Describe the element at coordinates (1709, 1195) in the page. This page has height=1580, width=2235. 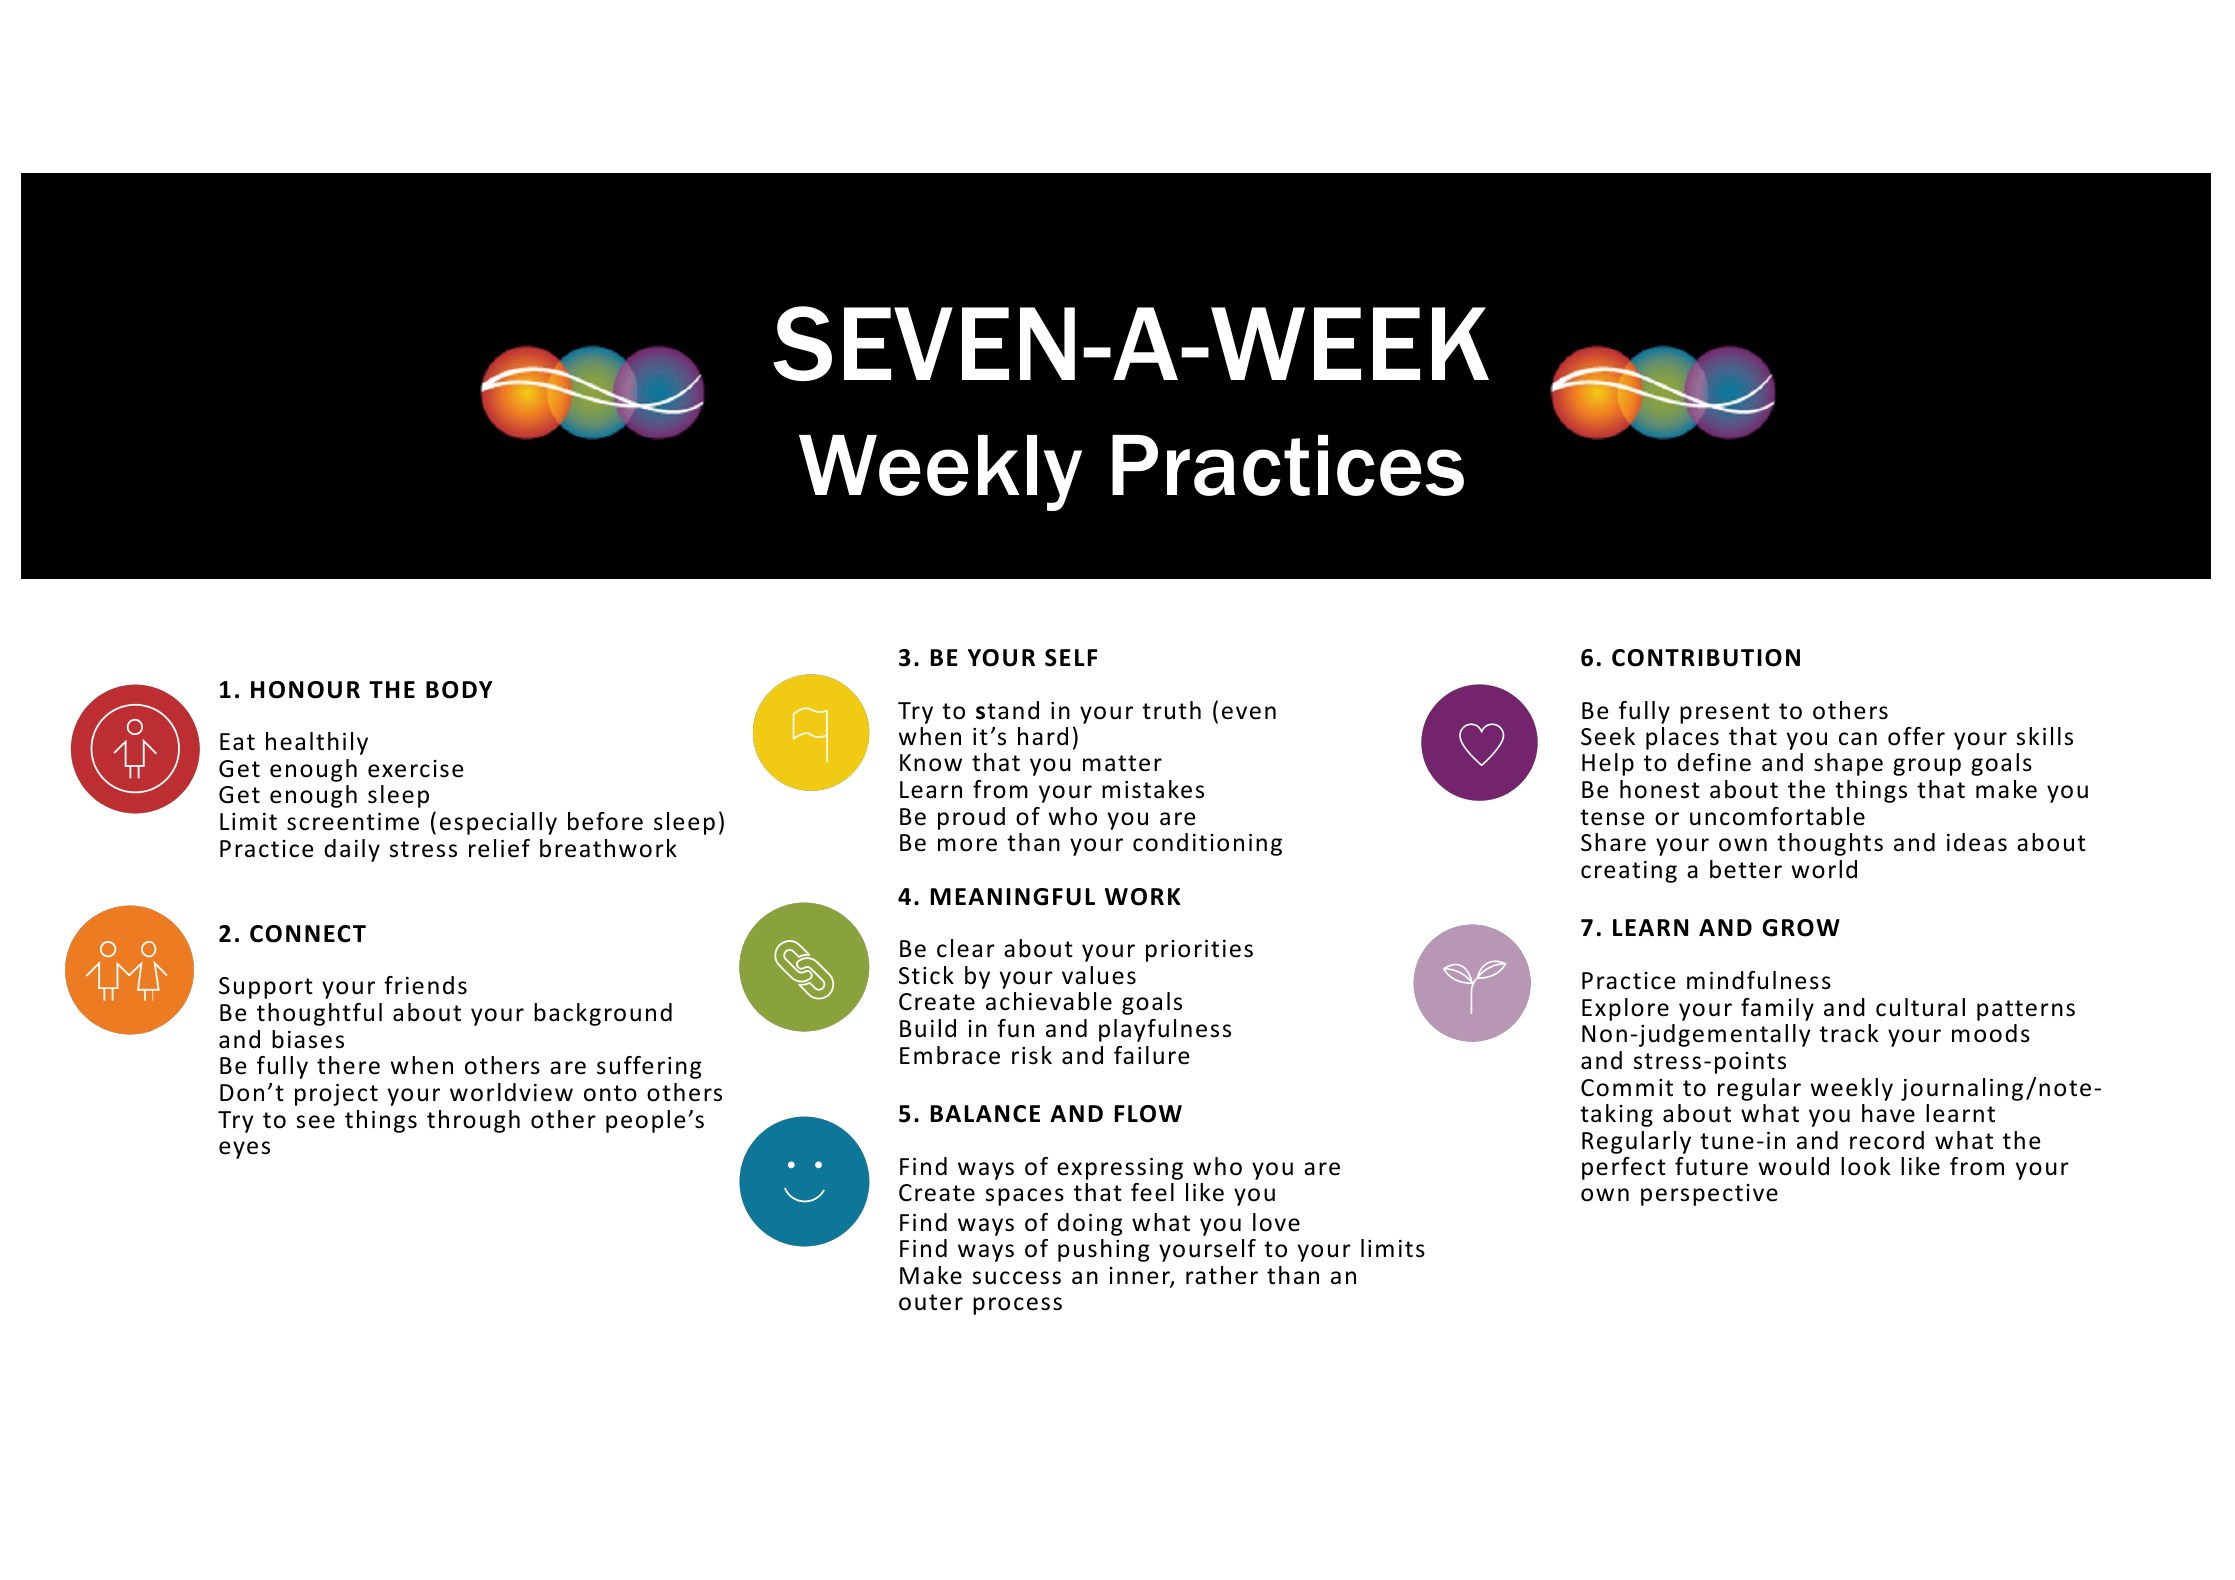
I see `perspective` at that location.
